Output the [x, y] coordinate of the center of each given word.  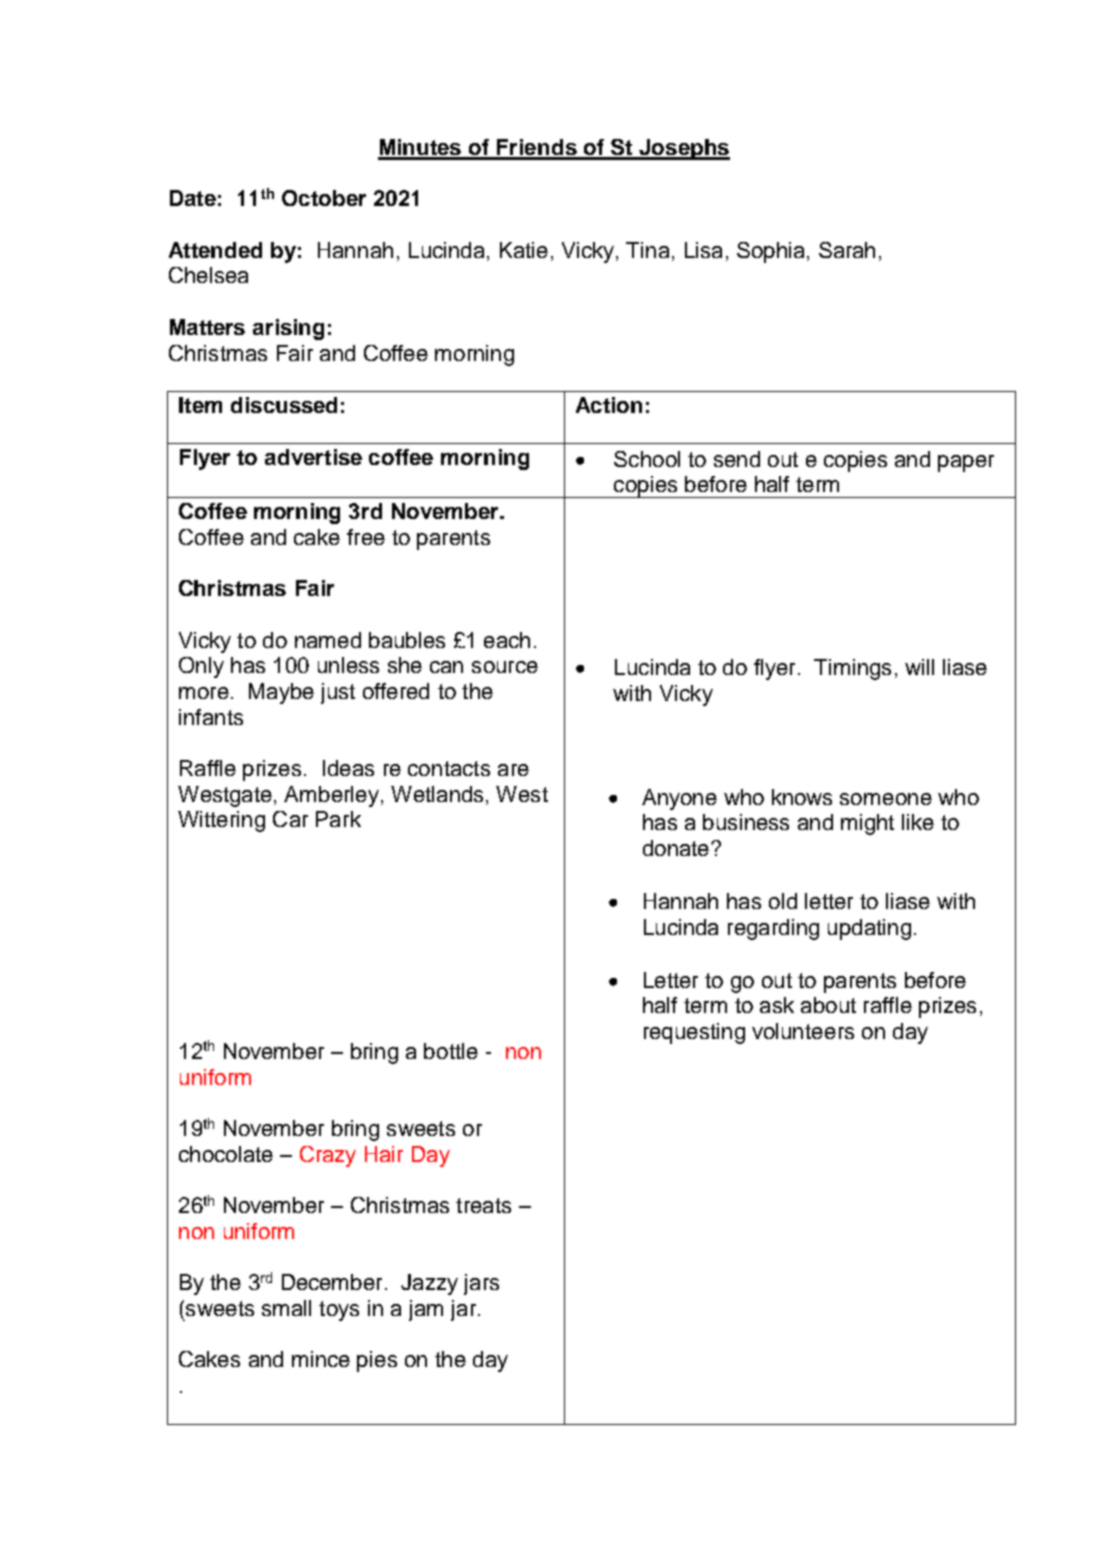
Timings [852, 669]
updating [869, 929]
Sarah [847, 250]
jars [481, 1284]
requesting [694, 1033]
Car [290, 819]
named [328, 640]
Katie [524, 250]
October [324, 198]
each [507, 640]
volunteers [803, 1031]
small [286, 1308]
